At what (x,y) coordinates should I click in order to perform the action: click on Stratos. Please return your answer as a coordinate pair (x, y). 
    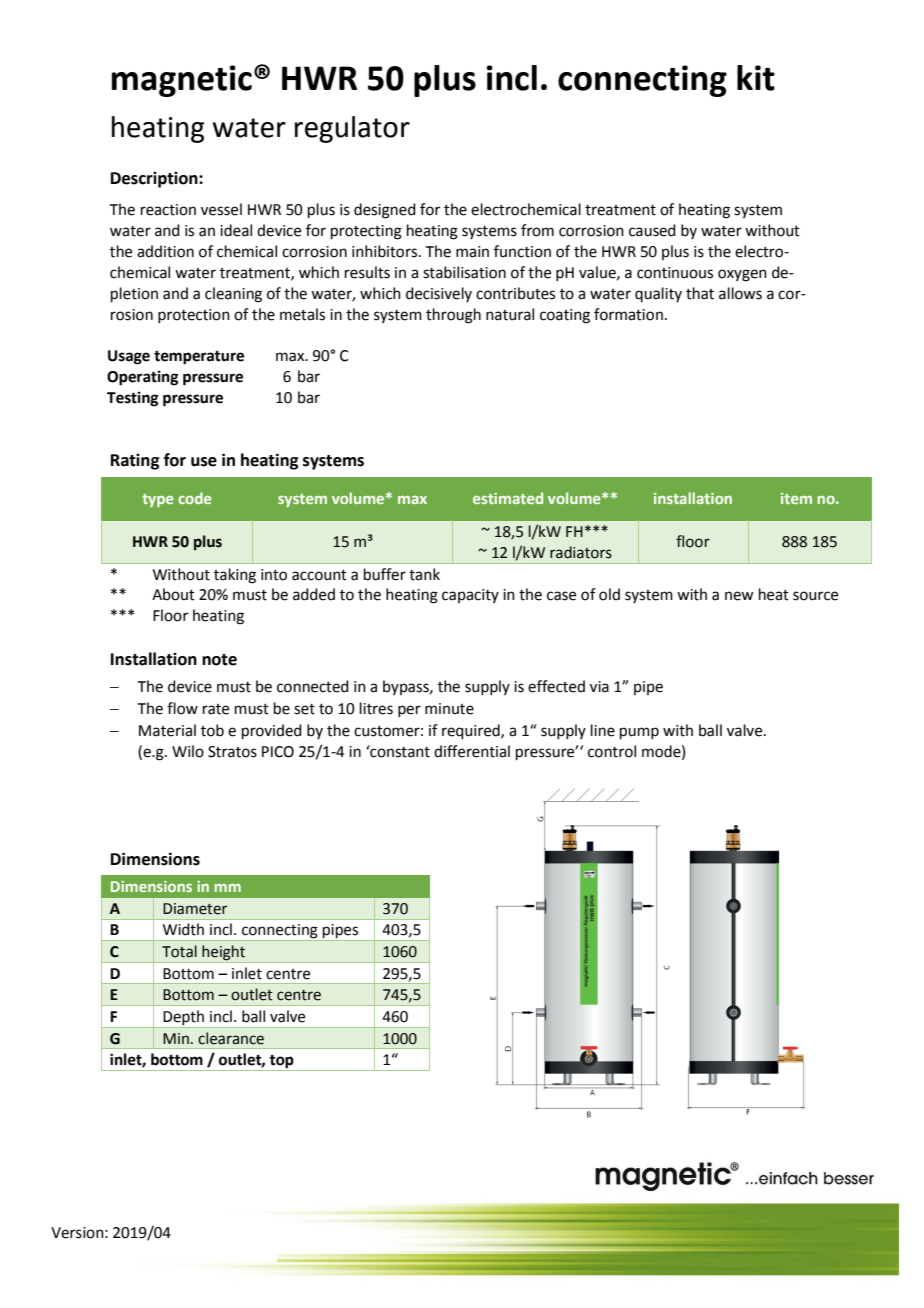
    Looking at the image, I should click on (232, 752).
